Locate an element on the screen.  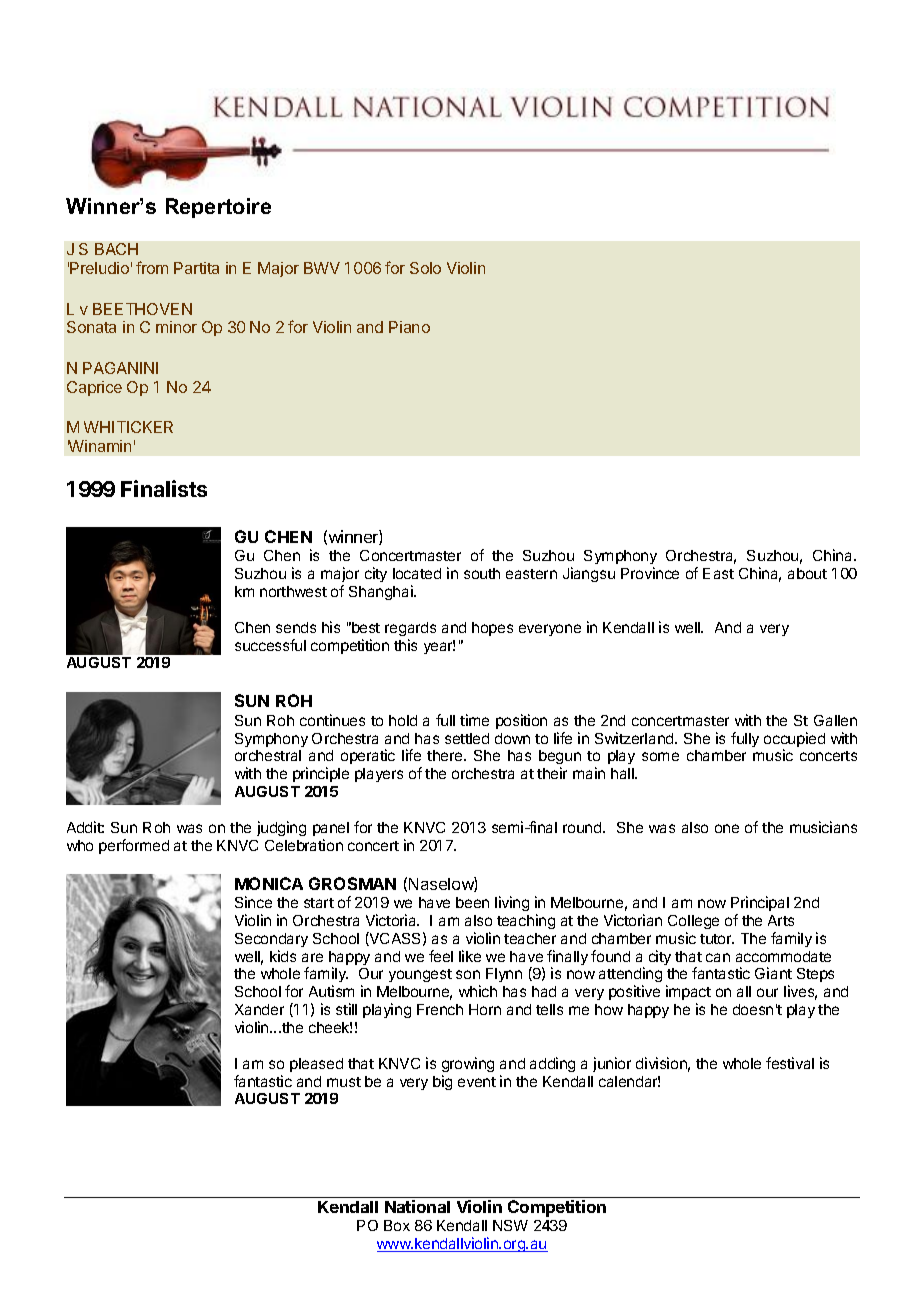
from is located at coordinates (152, 267).
